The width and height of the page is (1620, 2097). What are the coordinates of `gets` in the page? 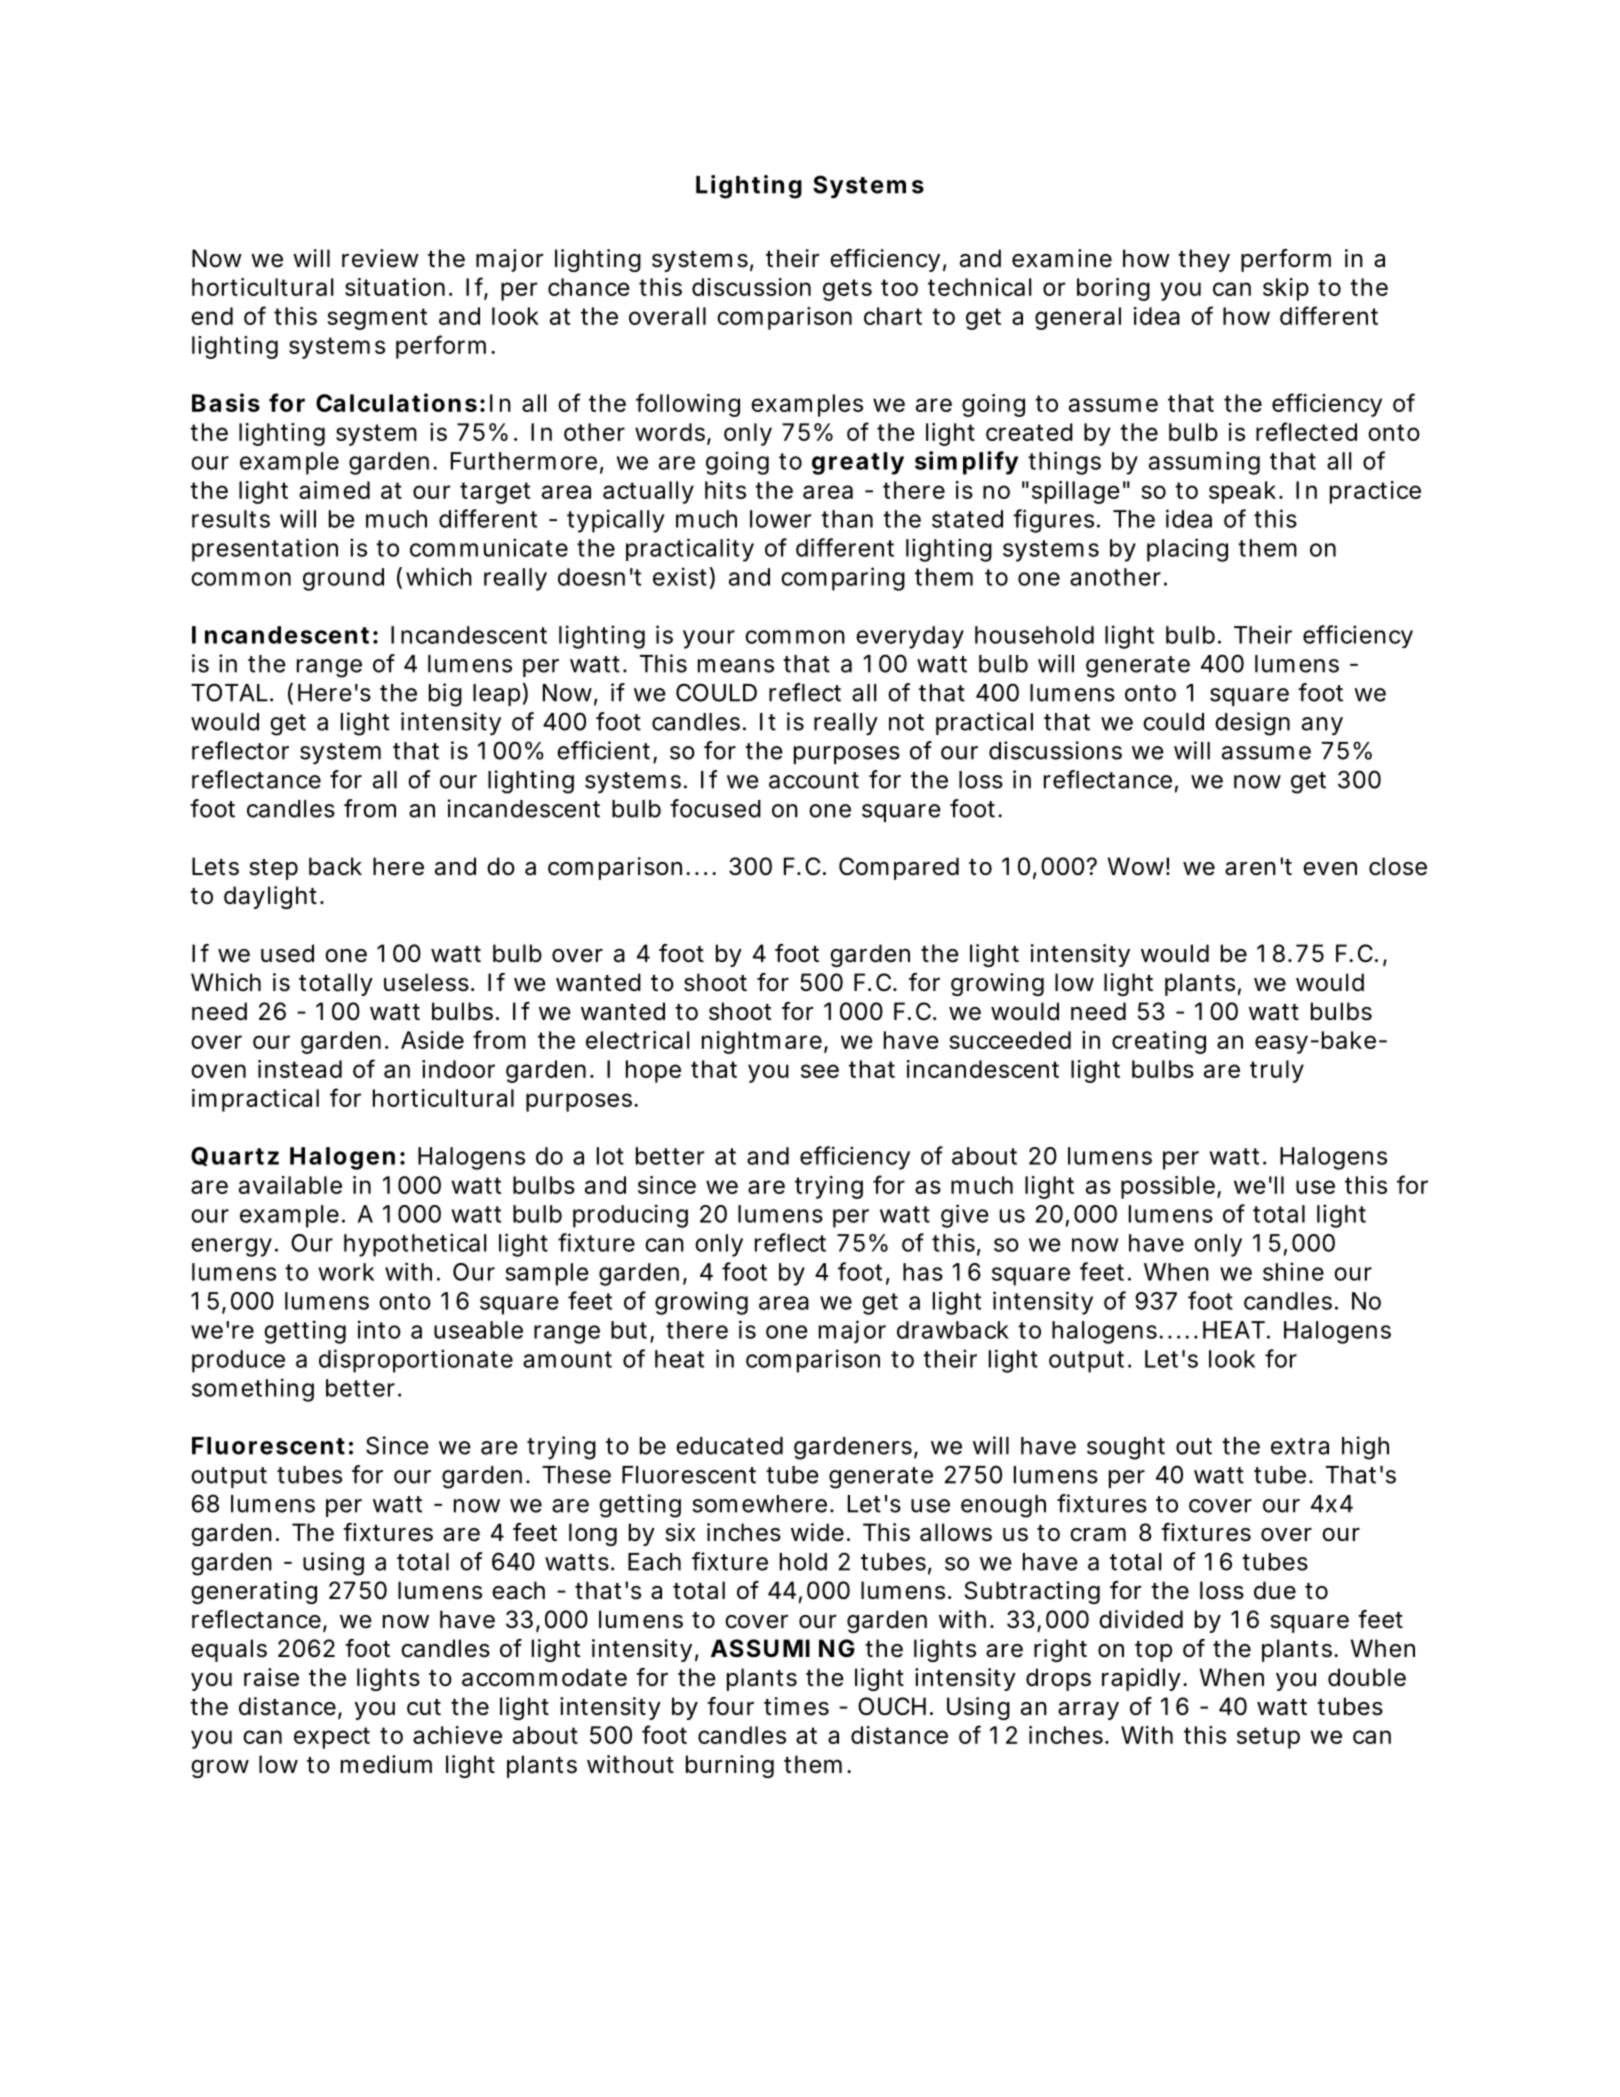 It's located at (847, 290).
